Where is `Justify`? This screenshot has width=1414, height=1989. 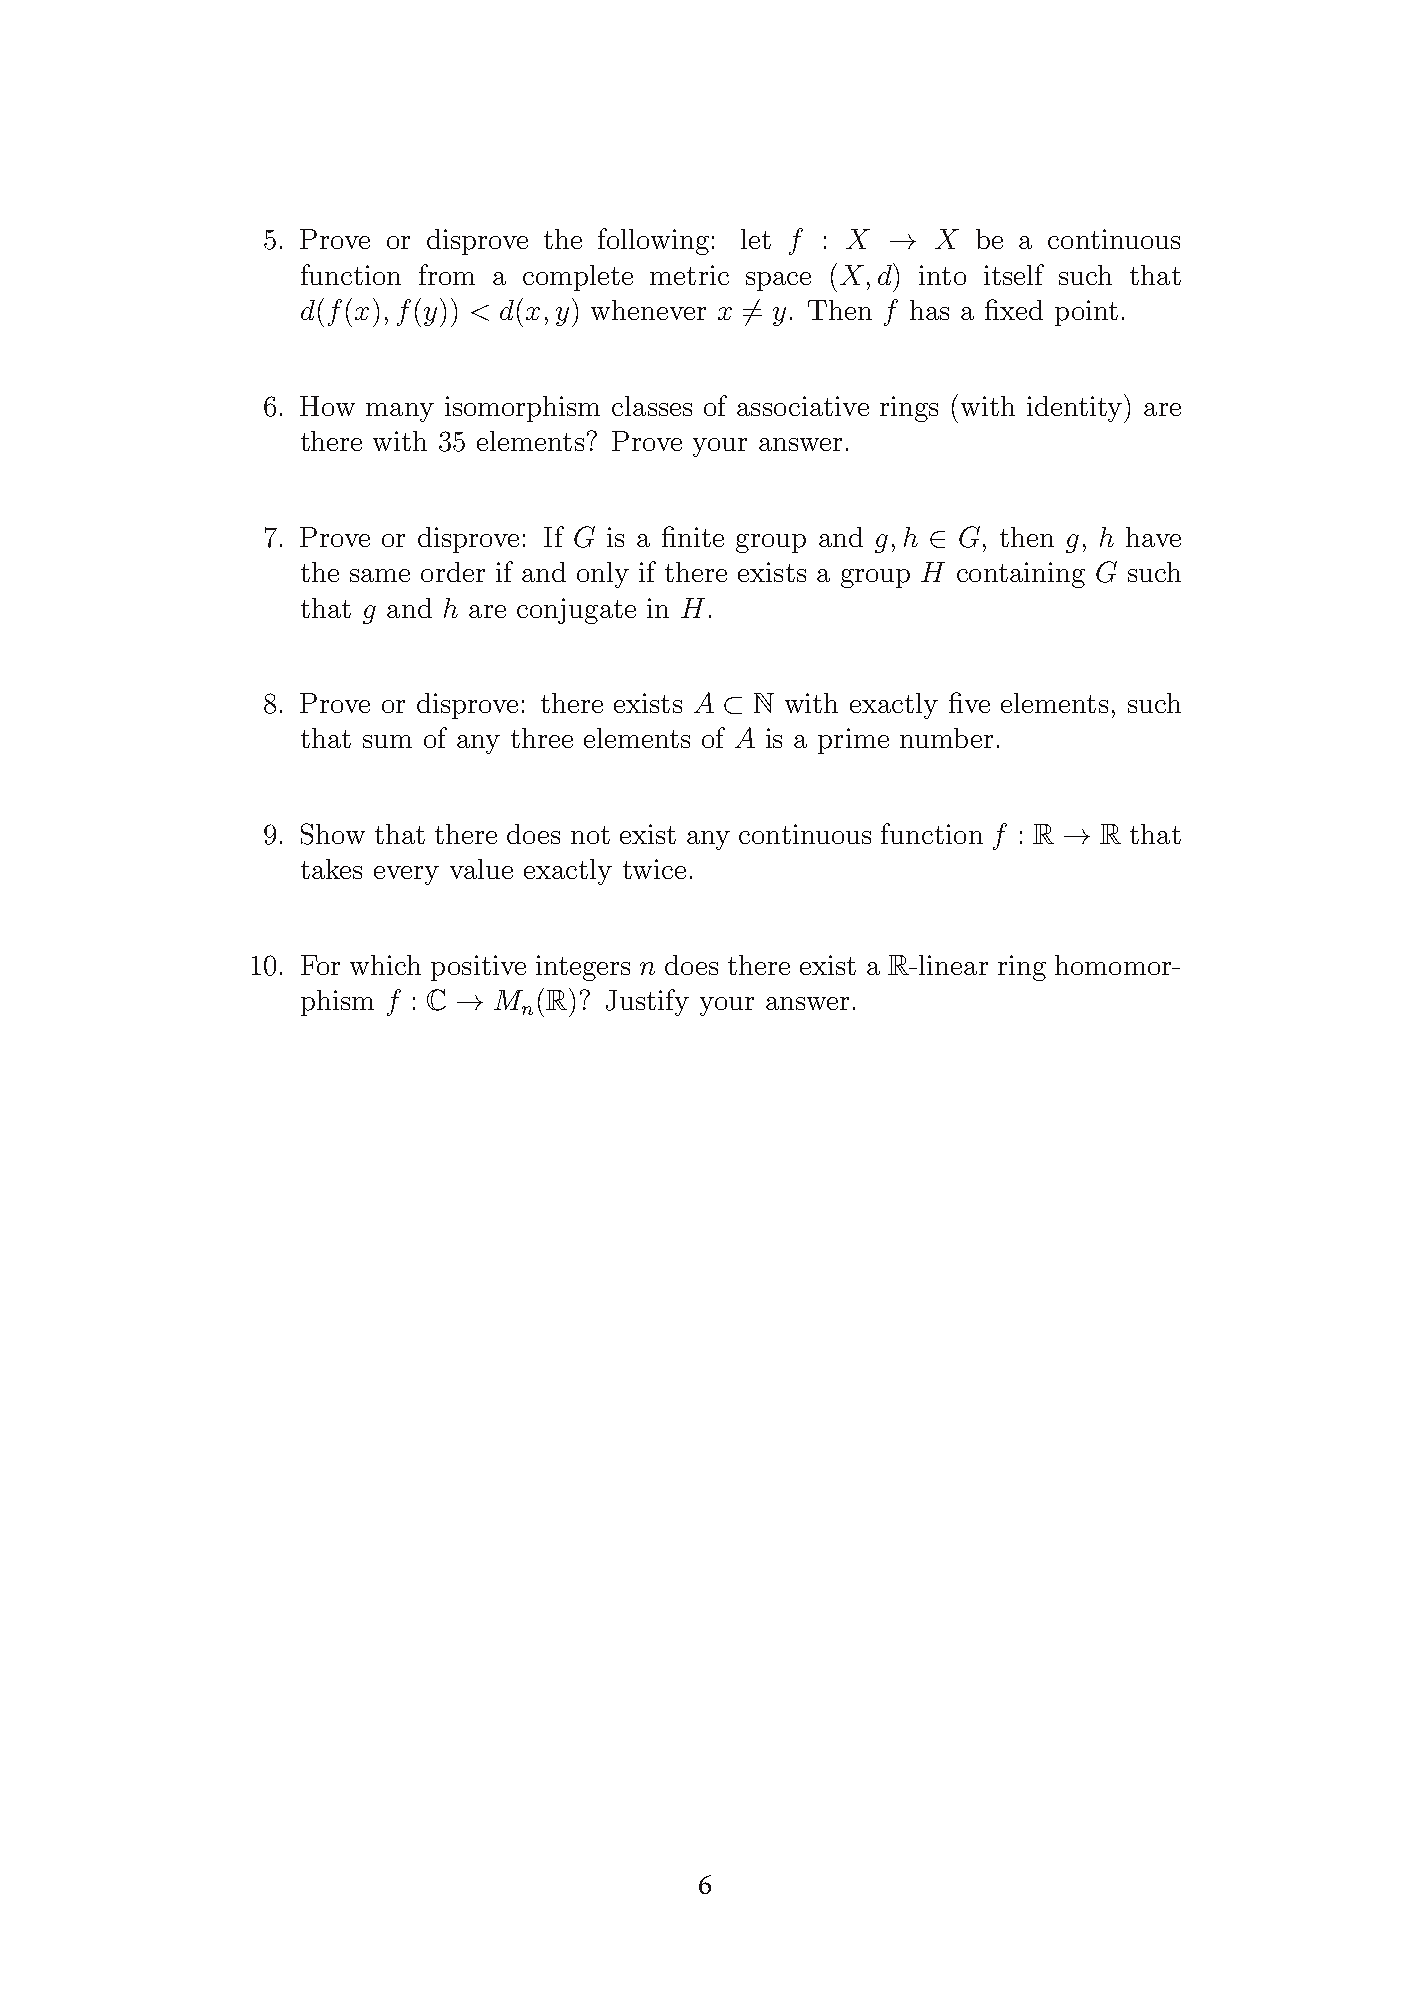 Justify is located at coordinates (647, 1002).
